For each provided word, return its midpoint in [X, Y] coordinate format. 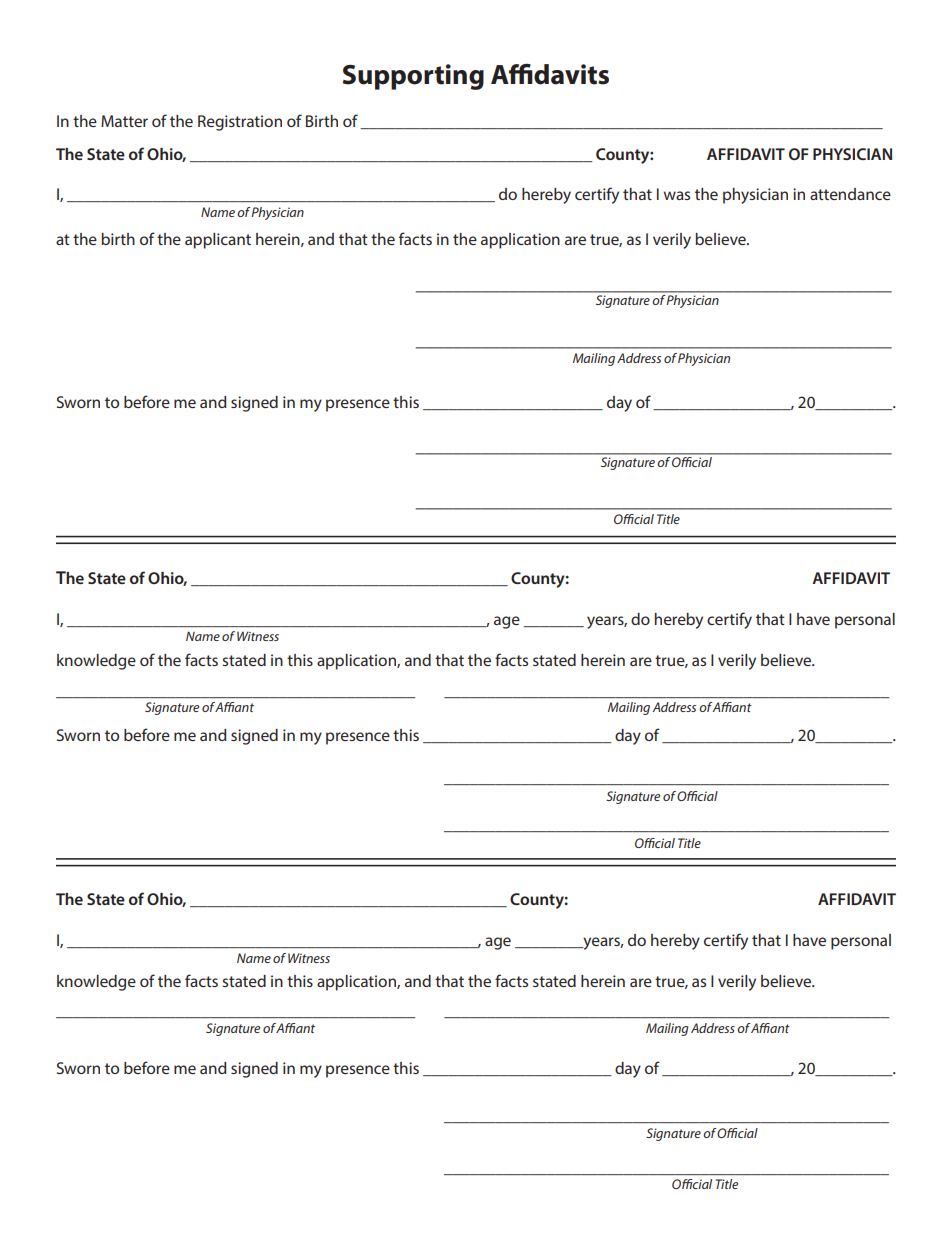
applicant [218, 241]
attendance [850, 194]
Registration [240, 123]
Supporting [413, 77]
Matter [124, 121]
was [676, 195]
